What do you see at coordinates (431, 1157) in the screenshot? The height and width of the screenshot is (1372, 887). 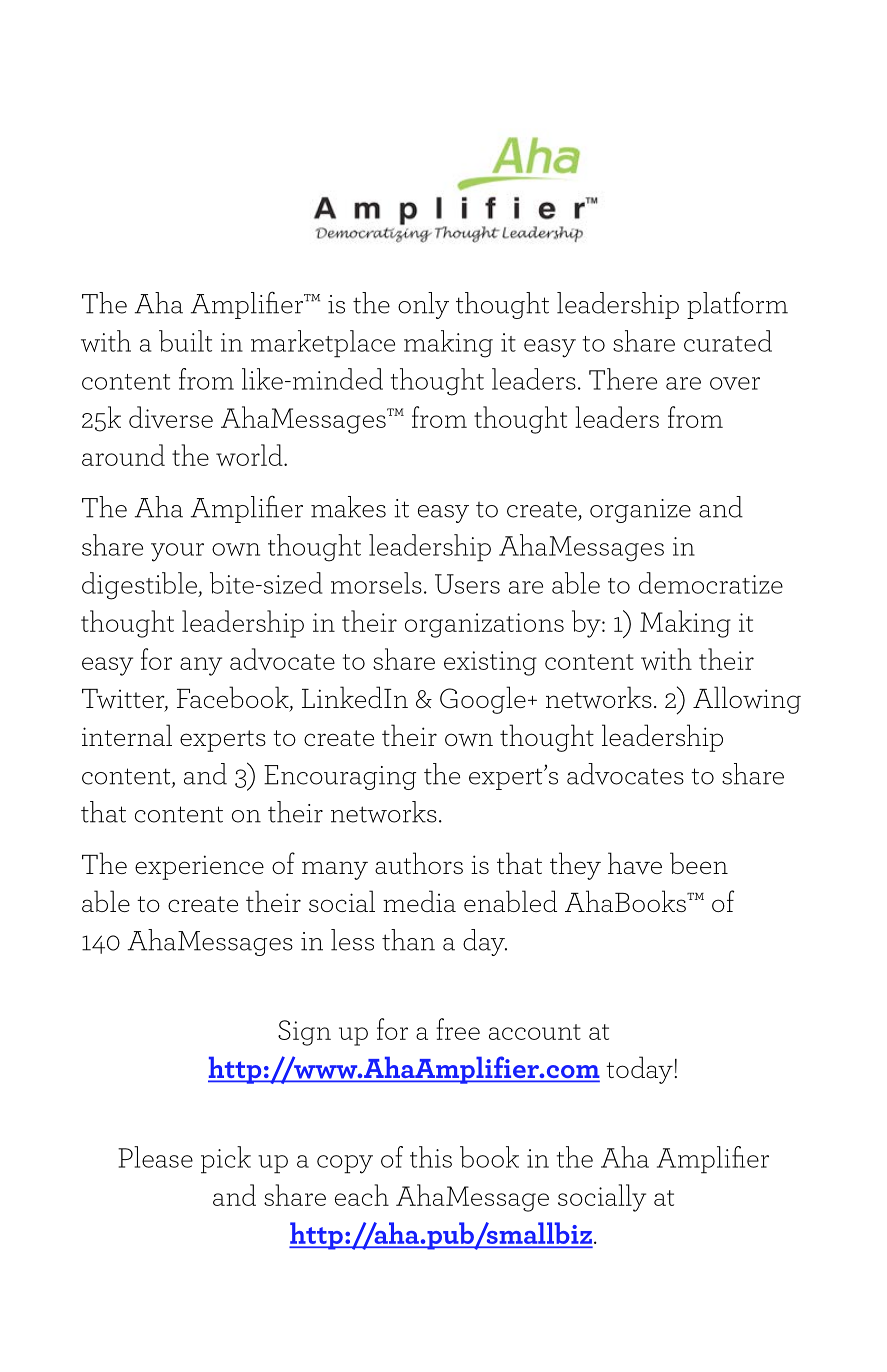 I see `this` at bounding box center [431, 1157].
